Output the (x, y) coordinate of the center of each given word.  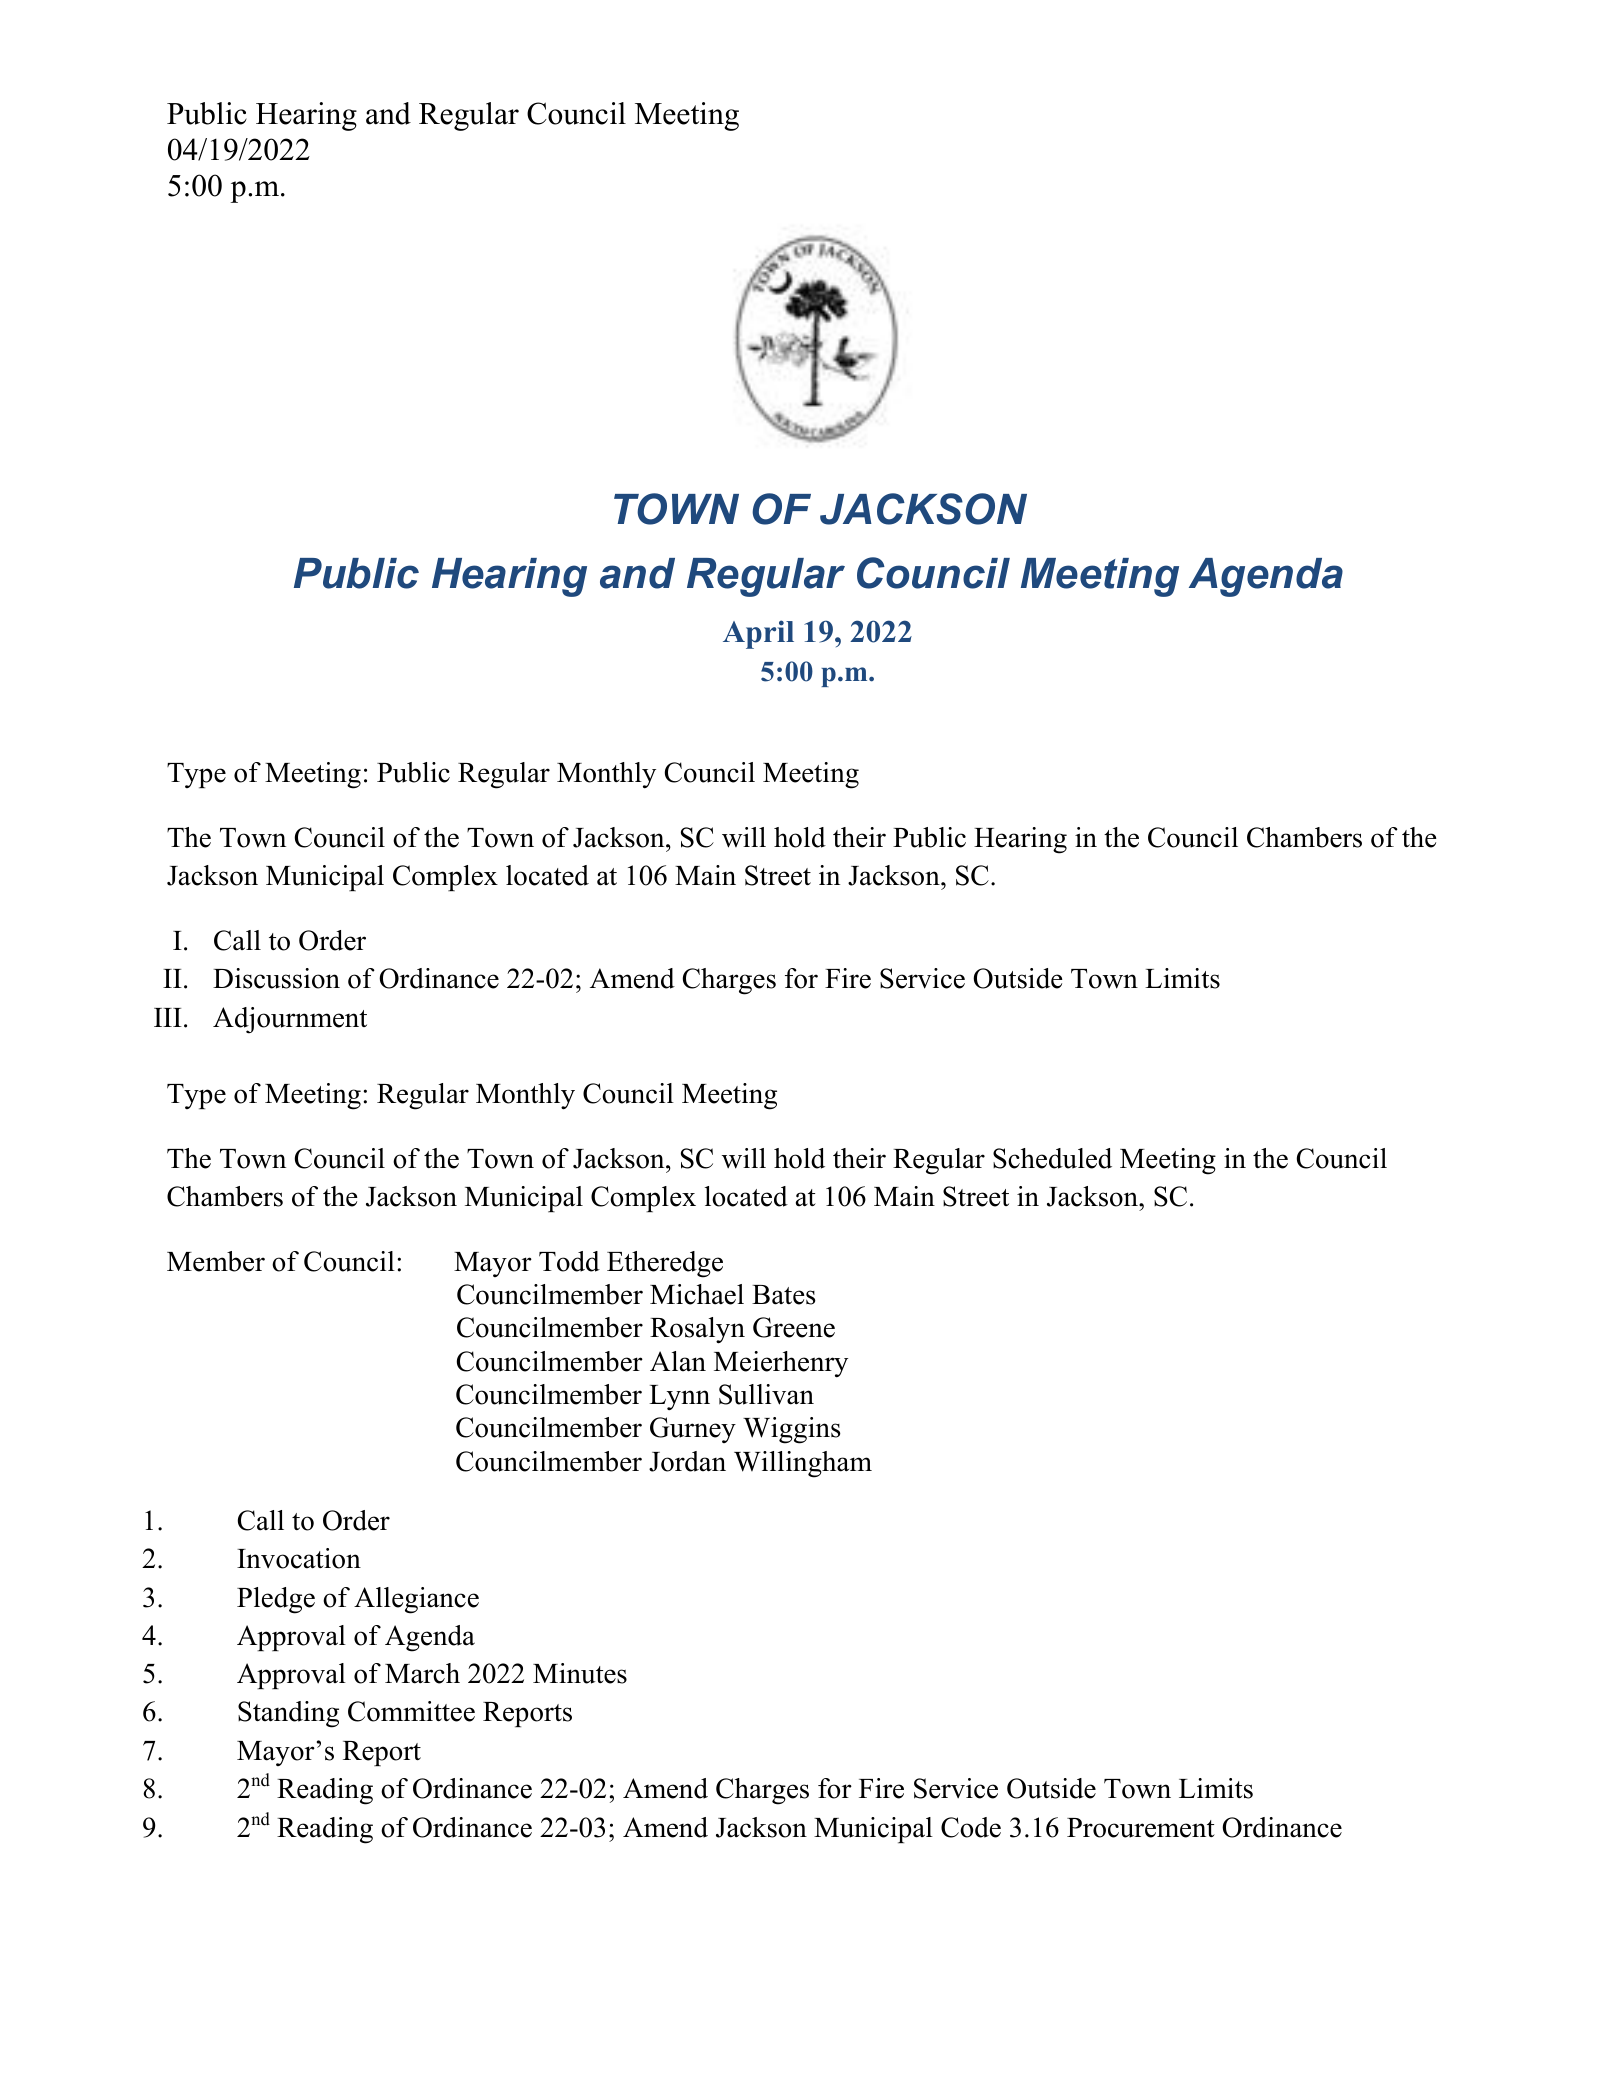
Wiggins (792, 1430)
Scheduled (1052, 1158)
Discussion (276, 978)
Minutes (580, 1673)
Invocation (299, 1558)
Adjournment (290, 1020)
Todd (569, 1261)
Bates (784, 1295)
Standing (288, 1714)
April (758, 634)
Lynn (679, 1397)
